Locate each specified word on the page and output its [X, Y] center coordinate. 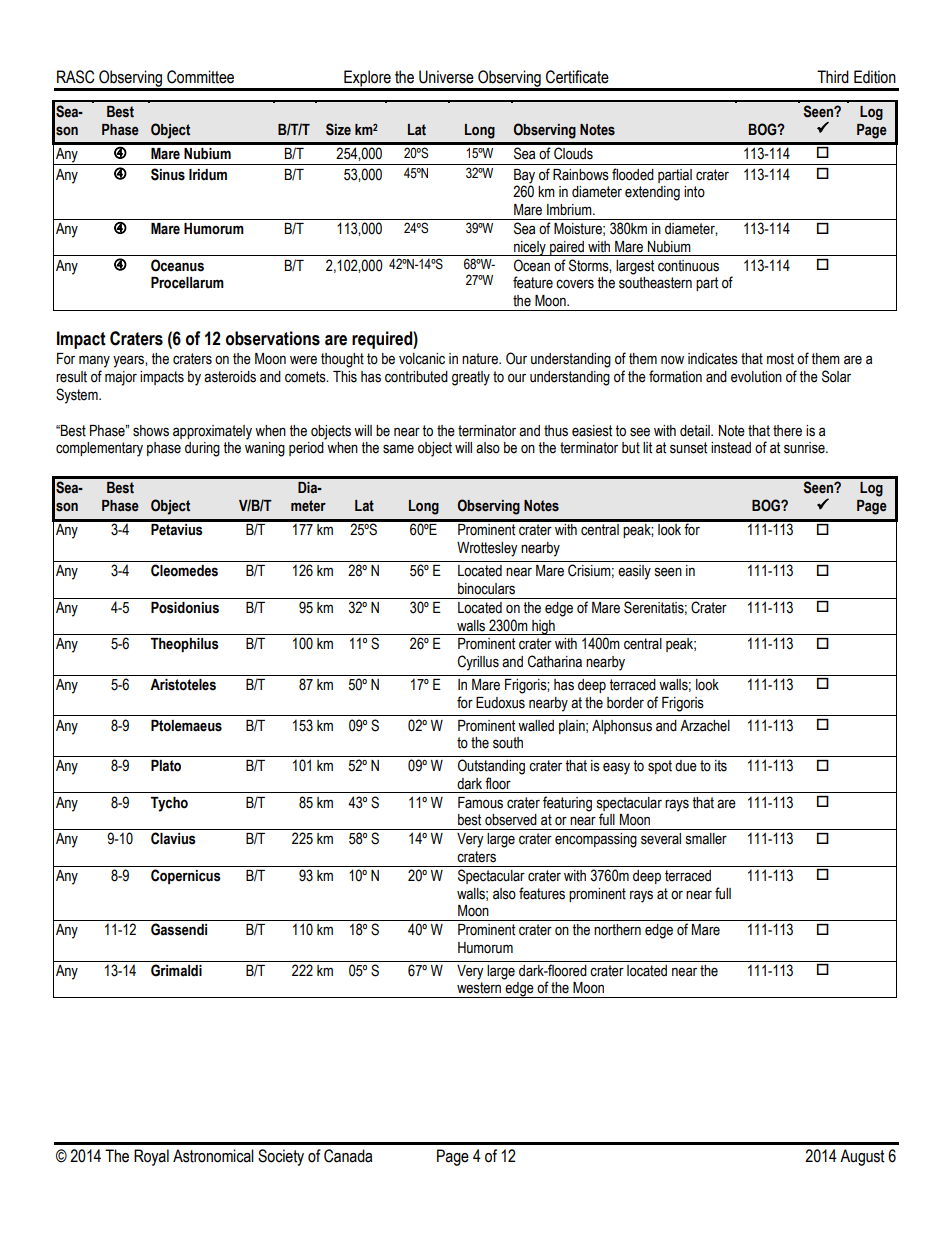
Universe [446, 77]
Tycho [169, 804]
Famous [480, 803]
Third [833, 77]
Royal [151, 1157]
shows [151, 431]
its [721, 766]
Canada [348, 1156]
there [787, 431]
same [398, 449]
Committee [200, 77]
